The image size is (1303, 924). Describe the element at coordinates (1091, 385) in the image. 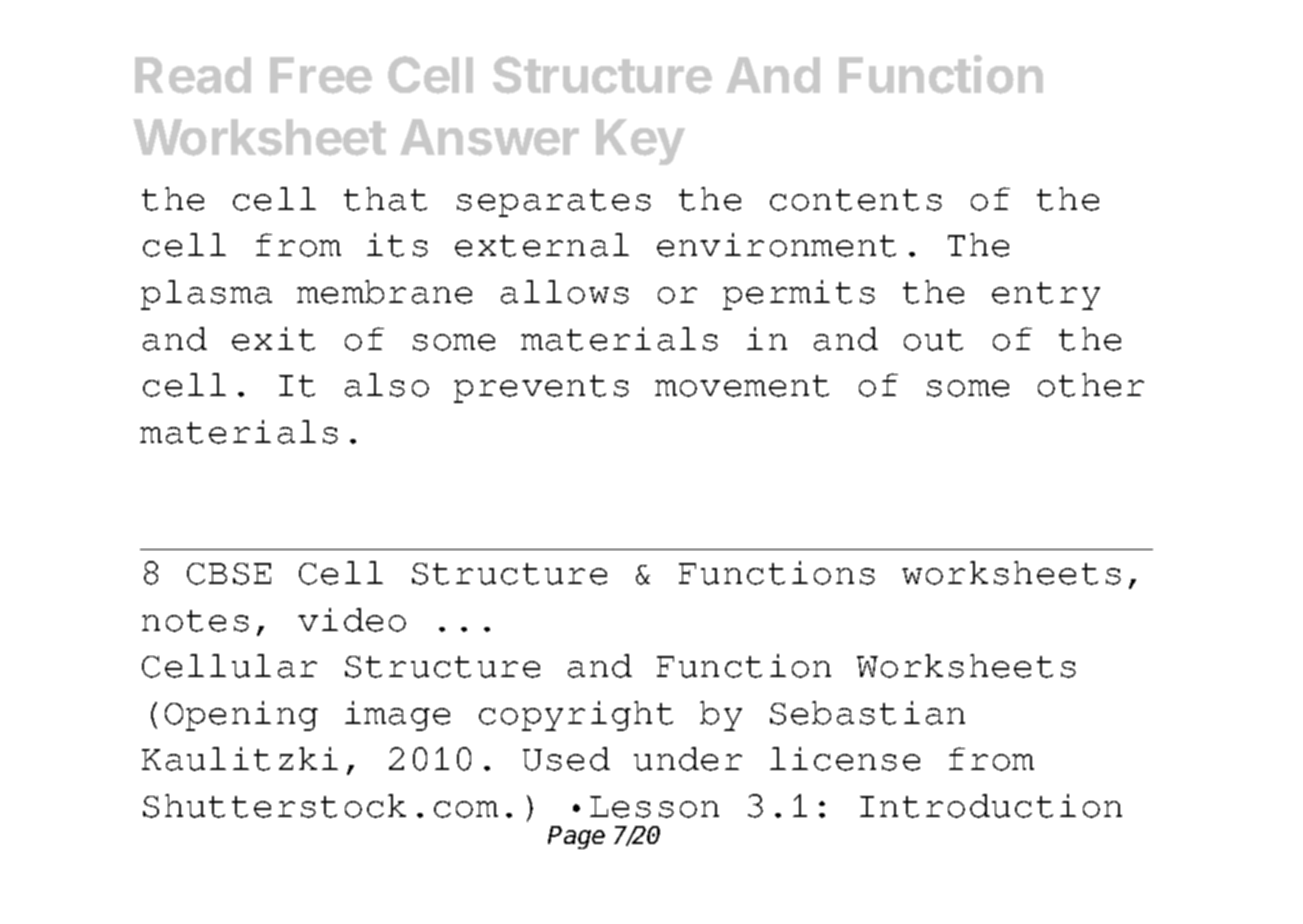

I see `other` at that location.
